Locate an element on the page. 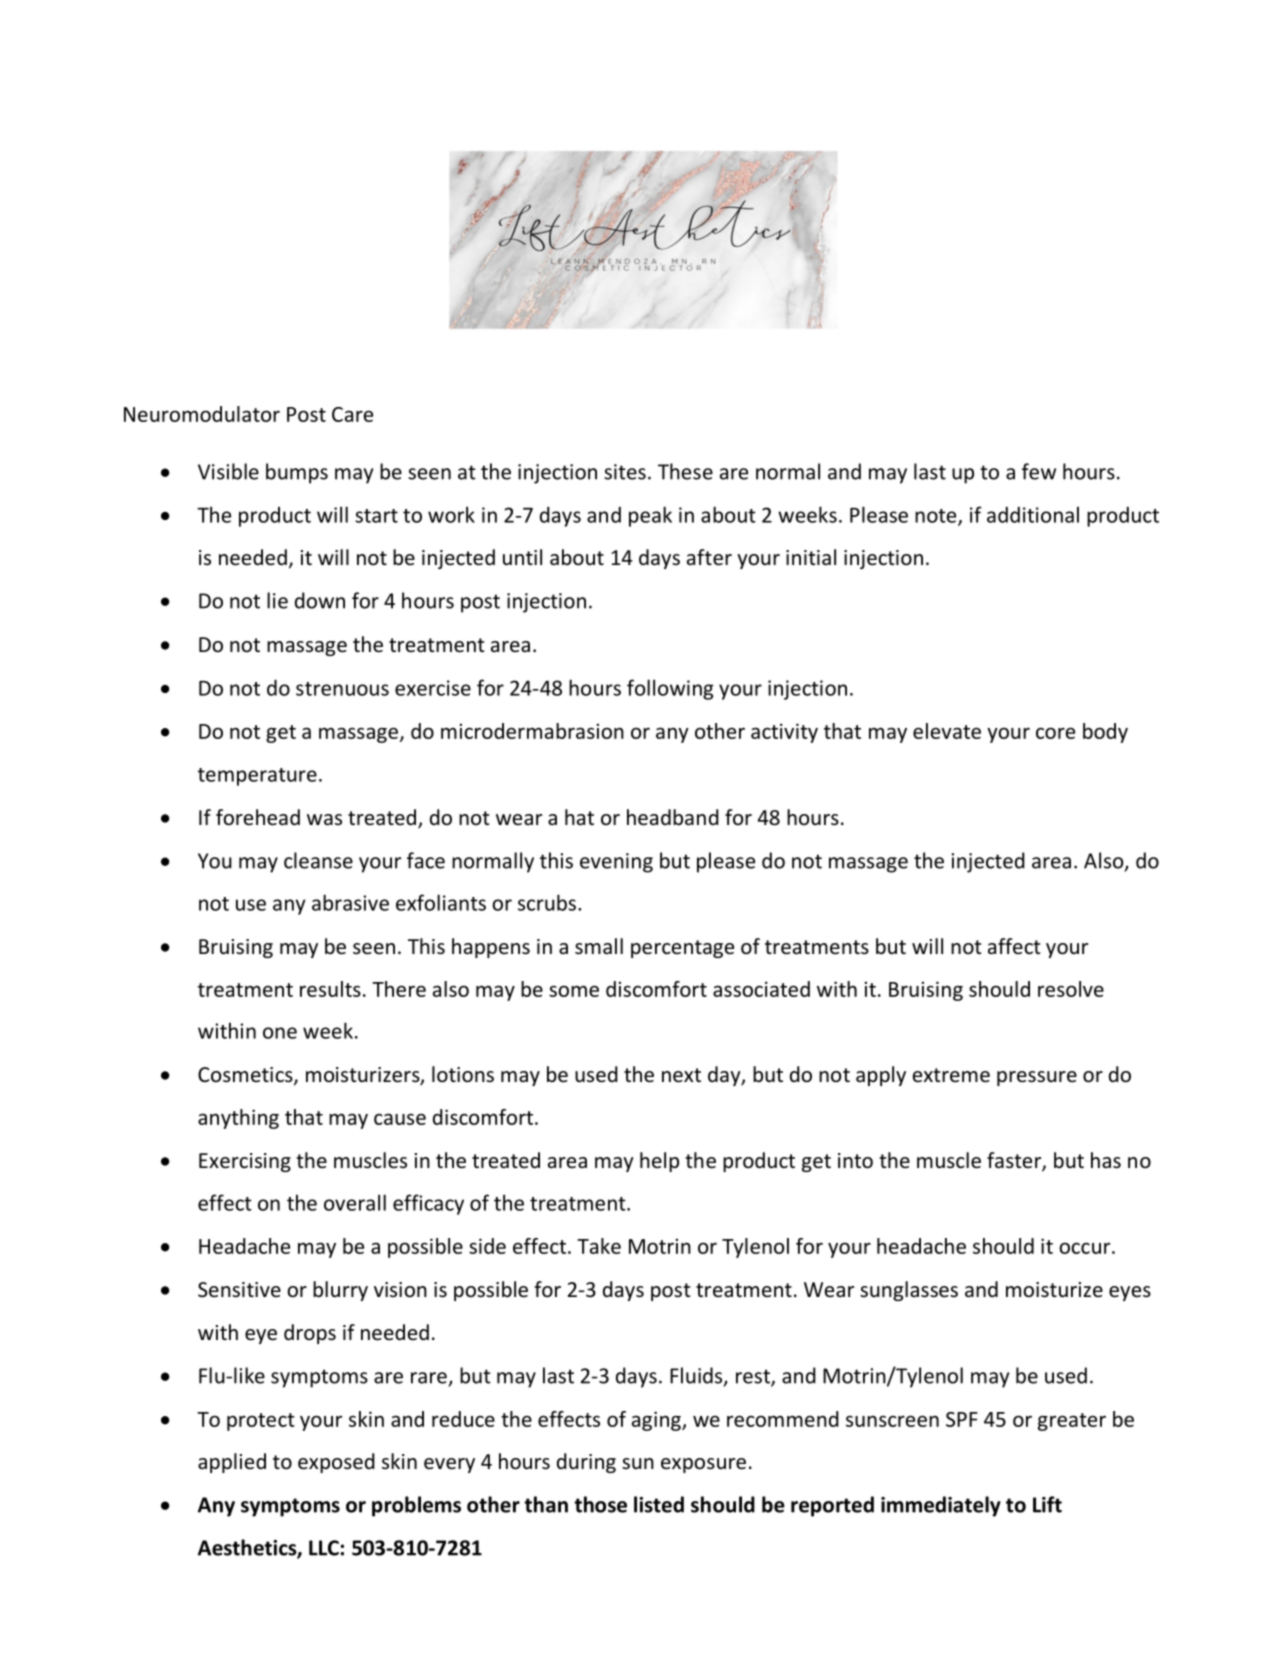  LLC is located at coordinates (324, 1548).
